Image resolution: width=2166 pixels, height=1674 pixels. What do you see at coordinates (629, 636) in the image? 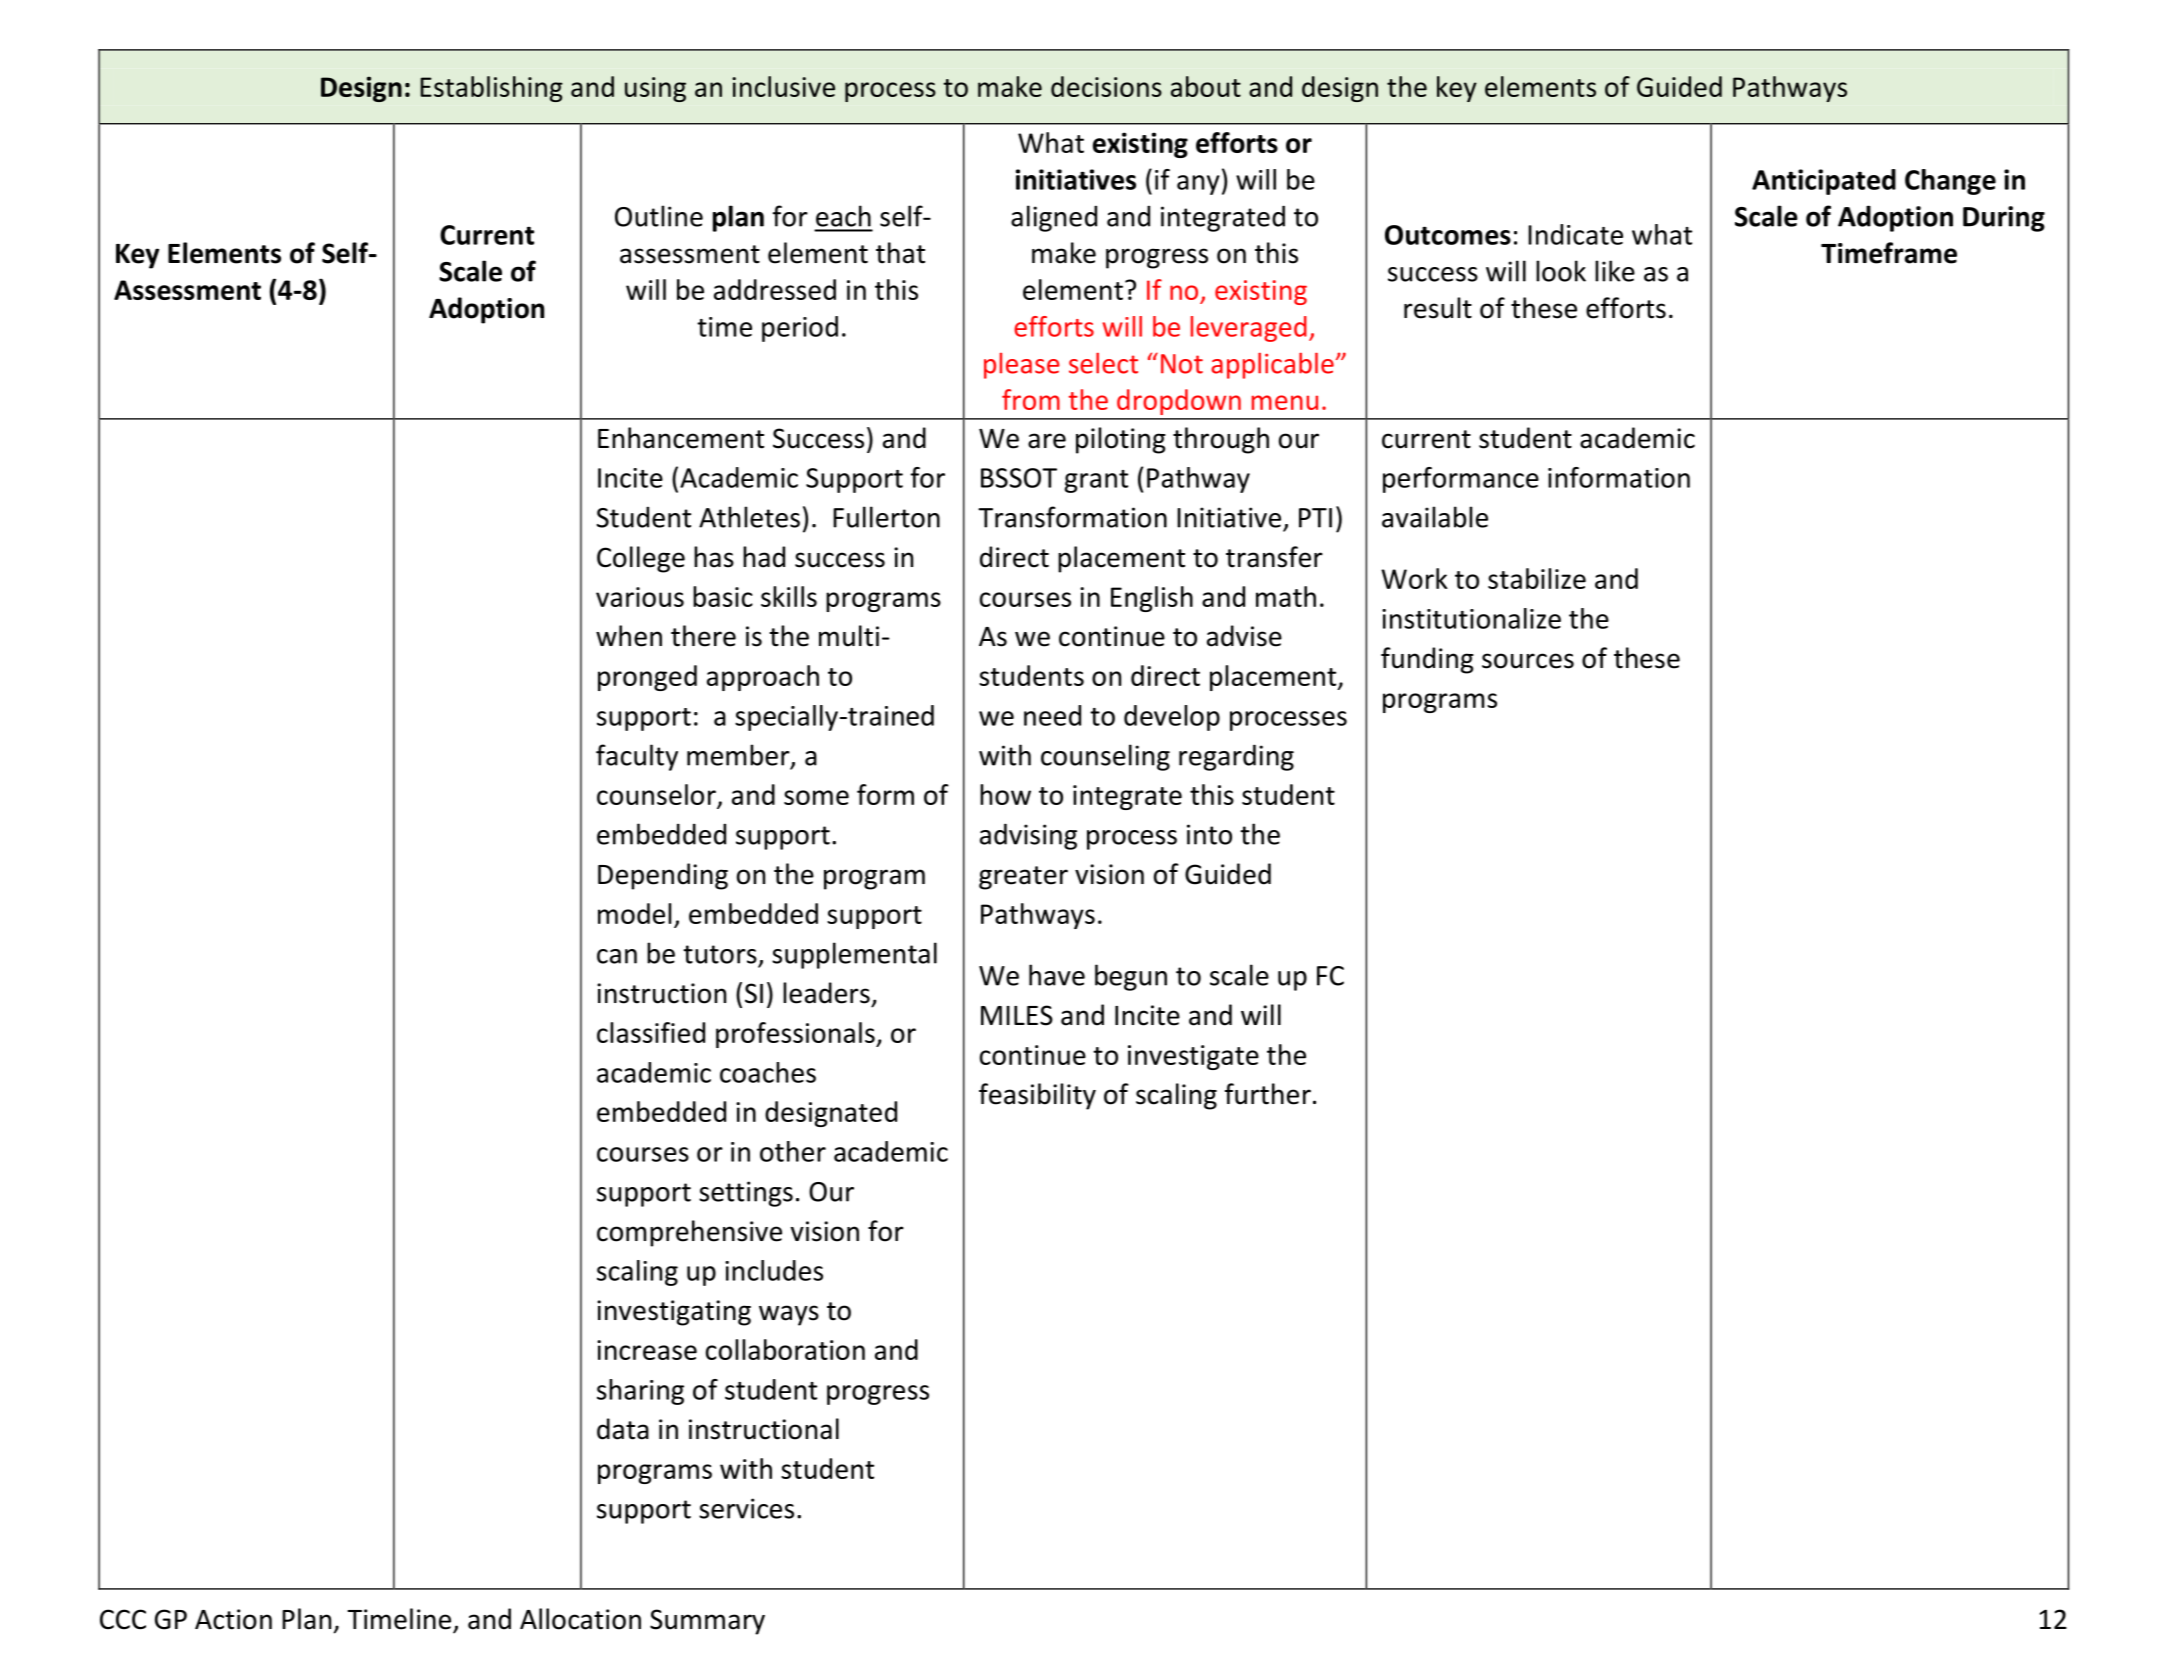
I see `when` at bounding box center [629, 636].
